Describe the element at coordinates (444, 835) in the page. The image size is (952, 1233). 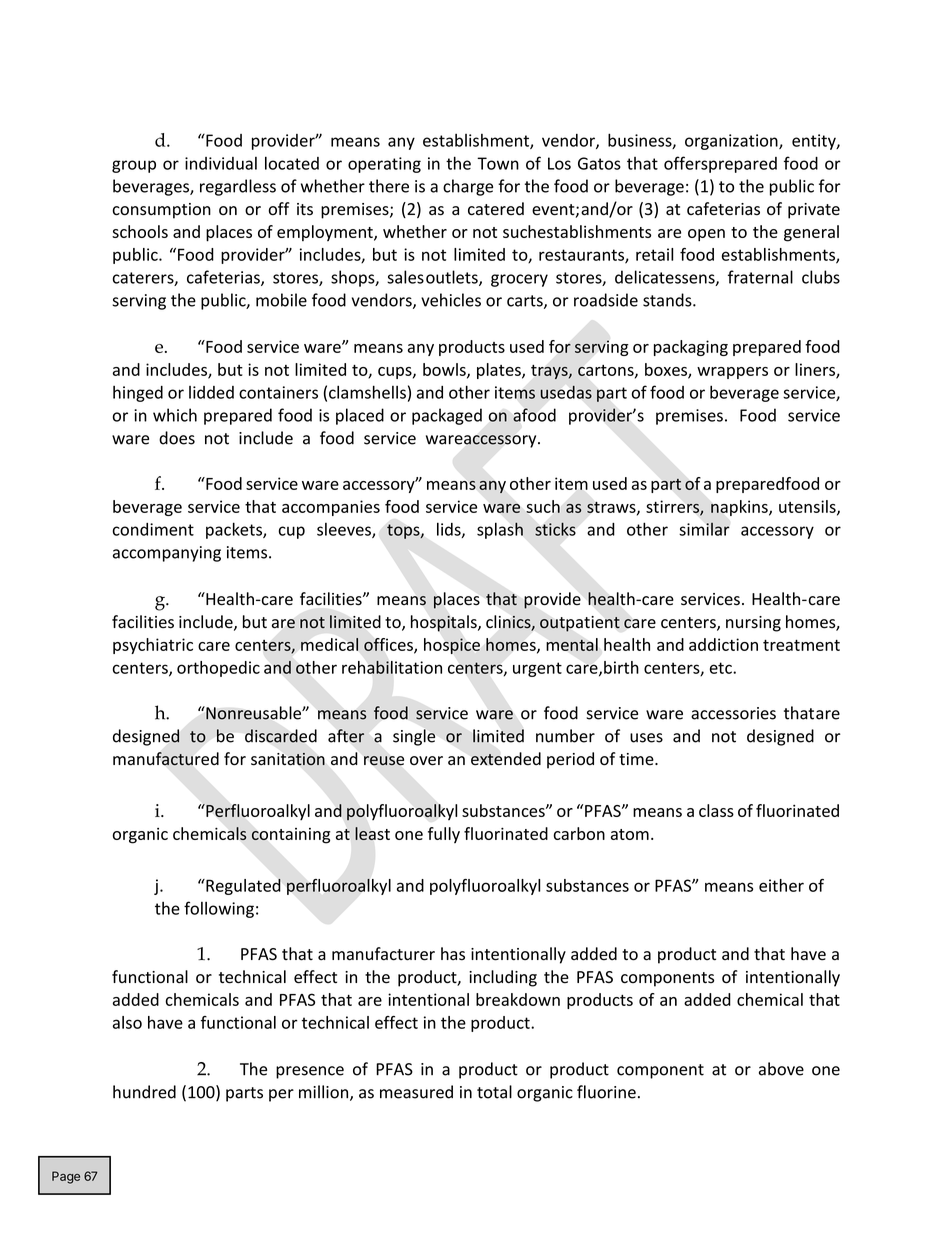
I see `fully` at that location.
